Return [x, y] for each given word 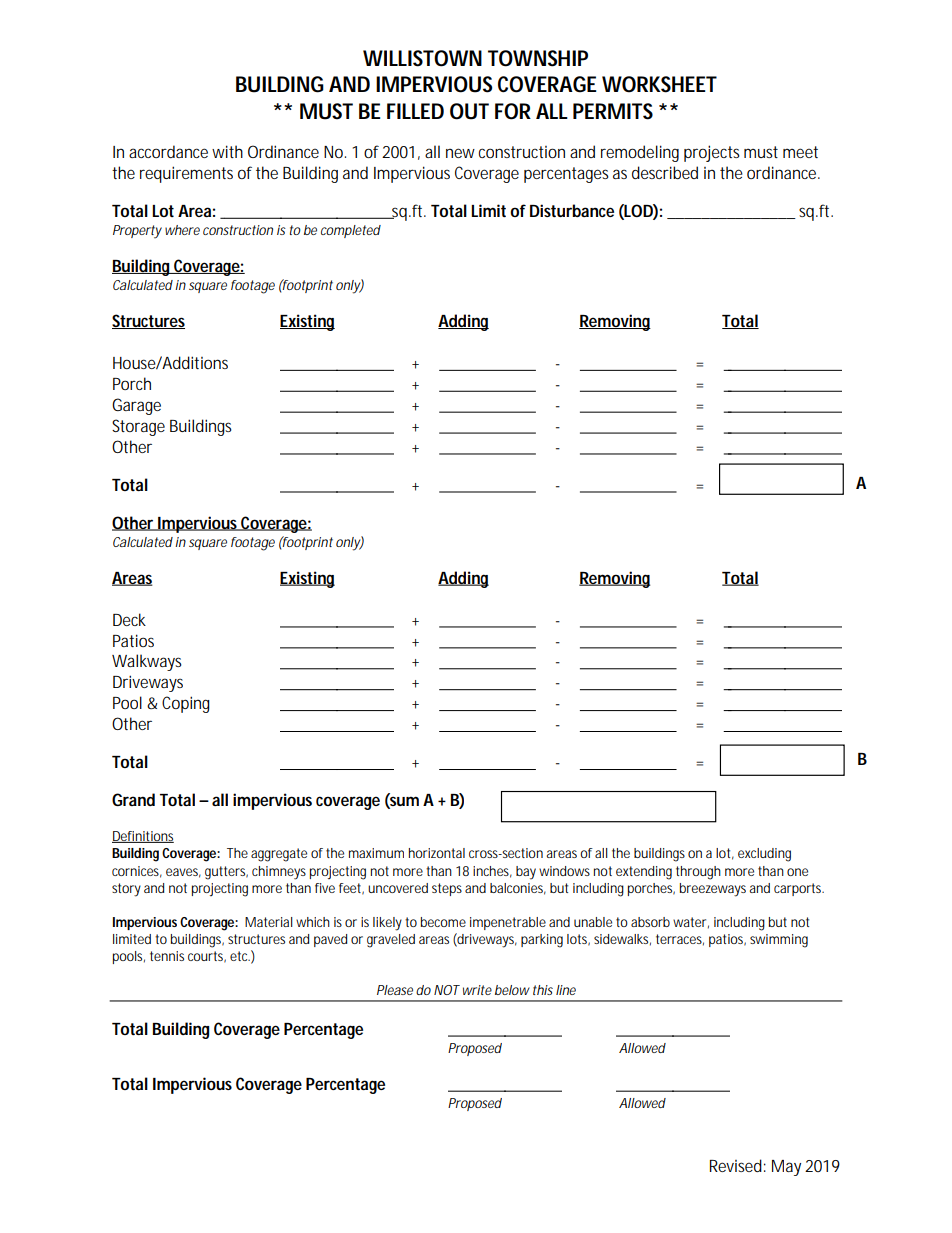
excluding [764, 855]
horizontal [437, 853]
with [227, 151]
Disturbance [572, 210]
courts [207, 957]
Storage [138, 427]
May [786, 1168]
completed [351, 231]
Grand [133, 799]
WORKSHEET [659, 84]
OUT [469, 111]
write [477, 990]
